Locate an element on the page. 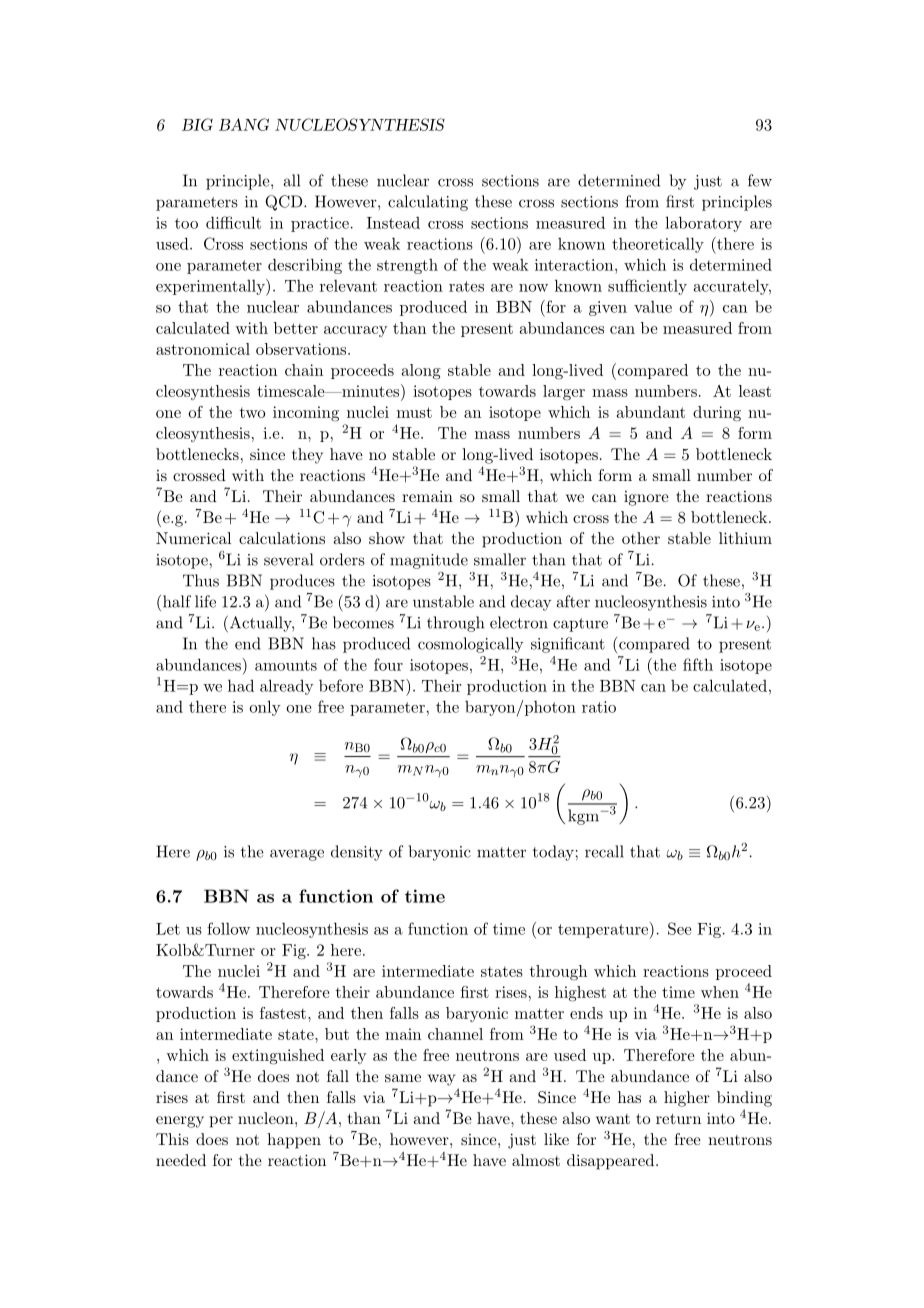 Image resolution: width=924 pixels, height=1308 pixels. nucleon is located at coordinates (267, 1118).
